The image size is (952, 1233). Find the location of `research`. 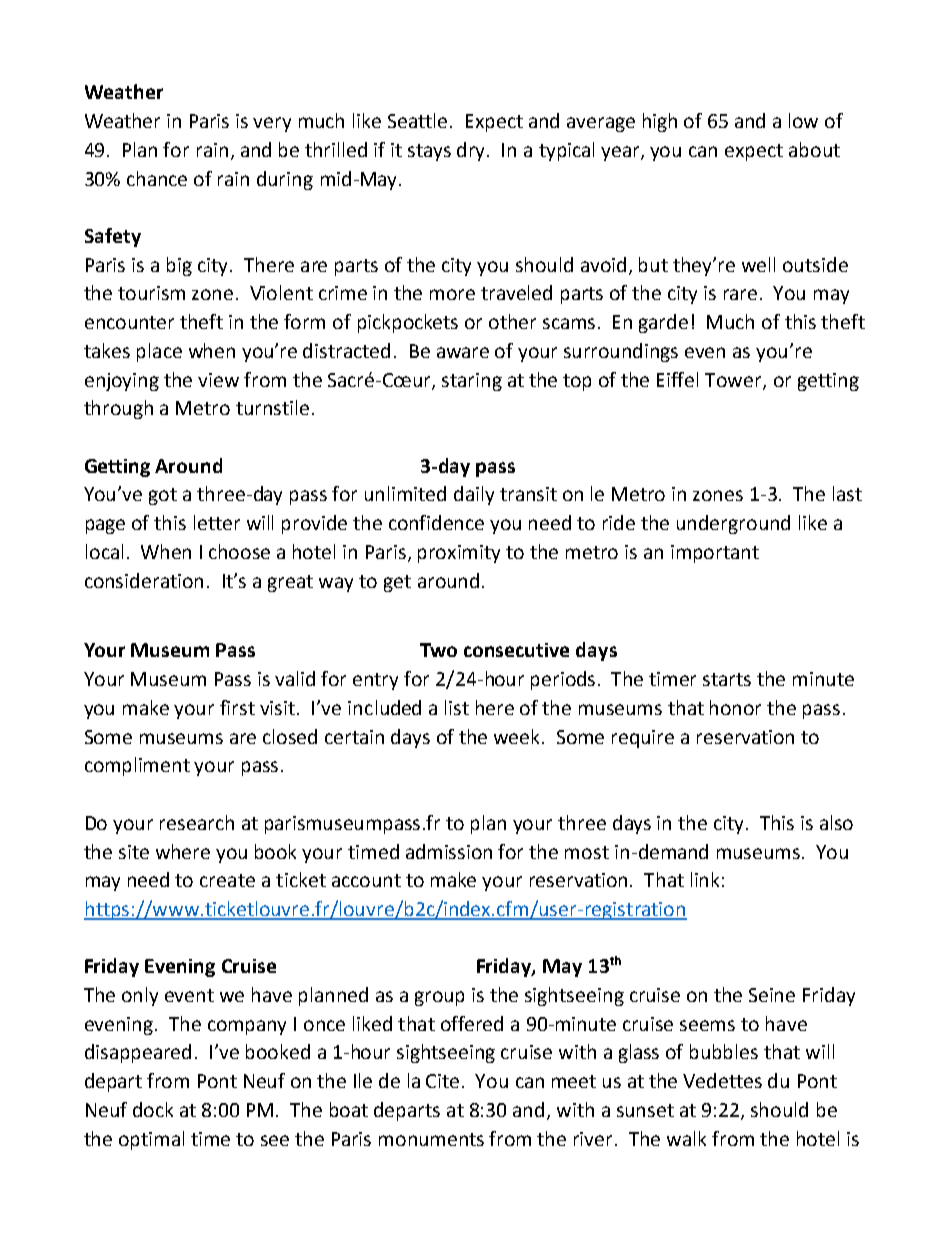

research is located at coordinates (197, 822).
